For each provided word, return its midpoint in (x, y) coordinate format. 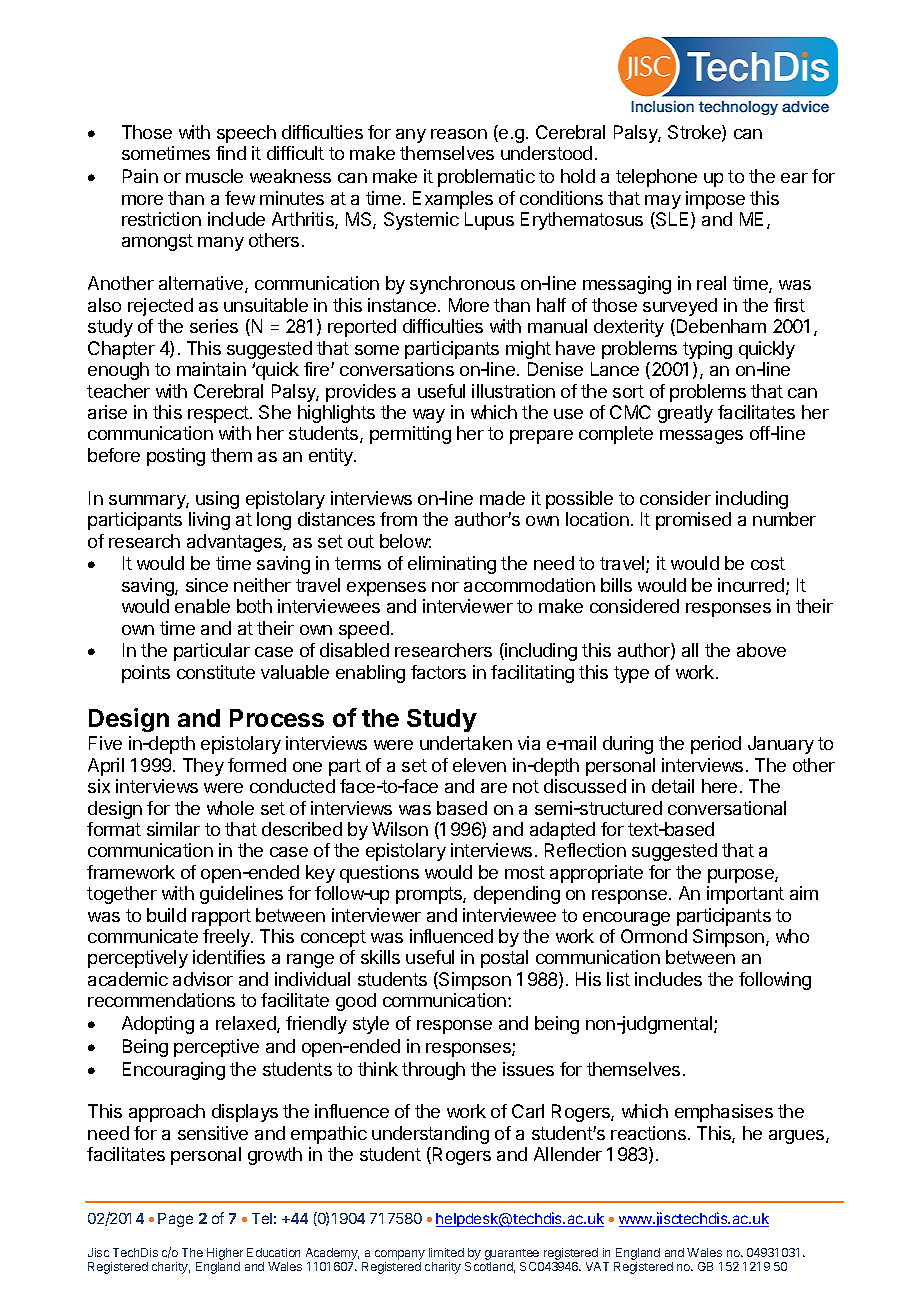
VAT (597, 1266)
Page (175, 1220)
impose (715, 200)
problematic (486, 178)
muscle (214, 176)
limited (446, 1252)
